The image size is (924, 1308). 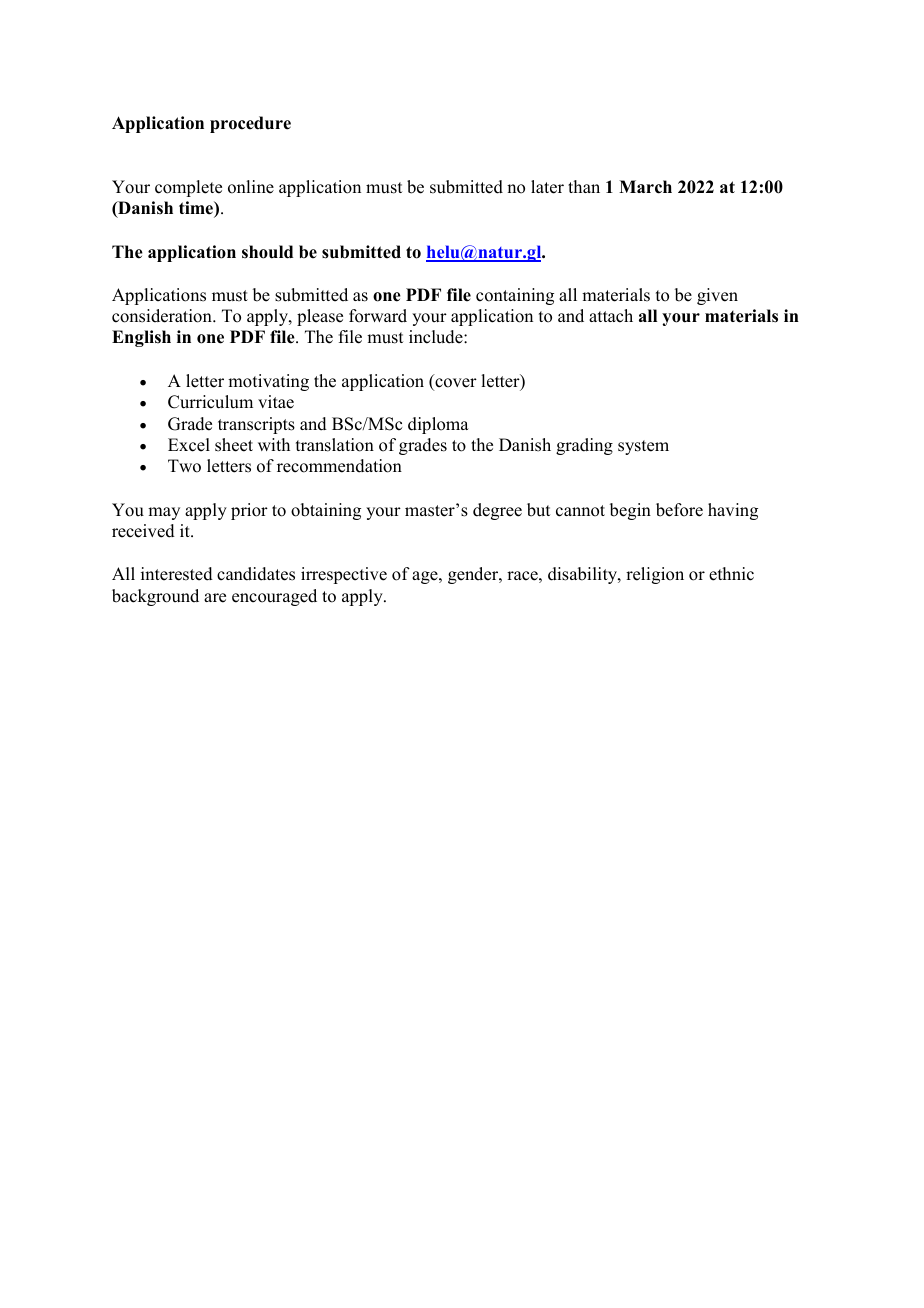 What do you see at coordinates (547, 187) in the image?
I see `later` at bounding box center [547, 187].
